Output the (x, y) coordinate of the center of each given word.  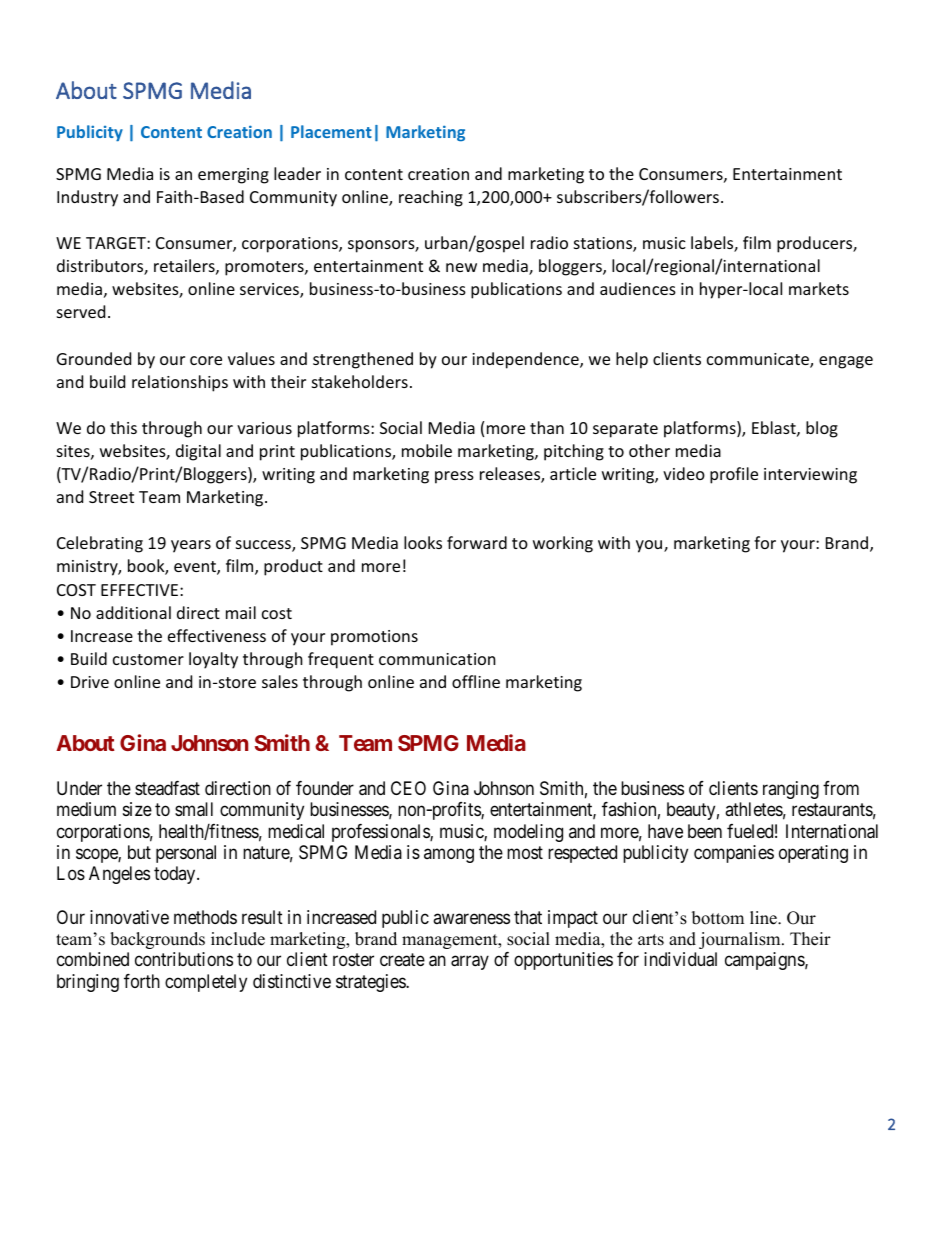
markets (819, 288)
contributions (184, 959)
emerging (233, 176)
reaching (431, 198)
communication (437, 659)
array (470, 963)
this (123, 427)
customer (148, 659)
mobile (427, 450)
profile (734, 475)
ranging (791, 790)
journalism (741, 940)
